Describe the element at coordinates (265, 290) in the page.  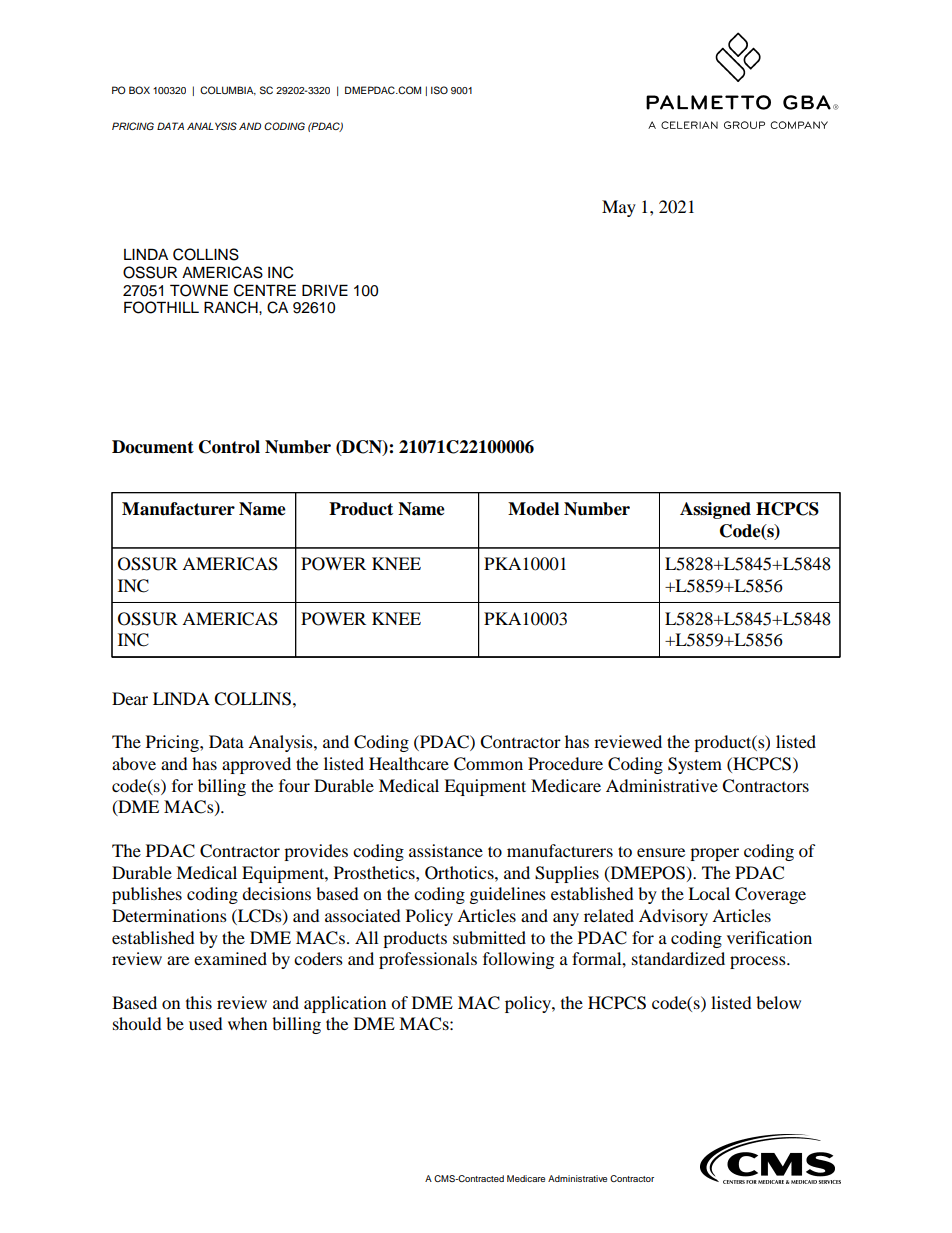
I see `CENTRE` at that location.
